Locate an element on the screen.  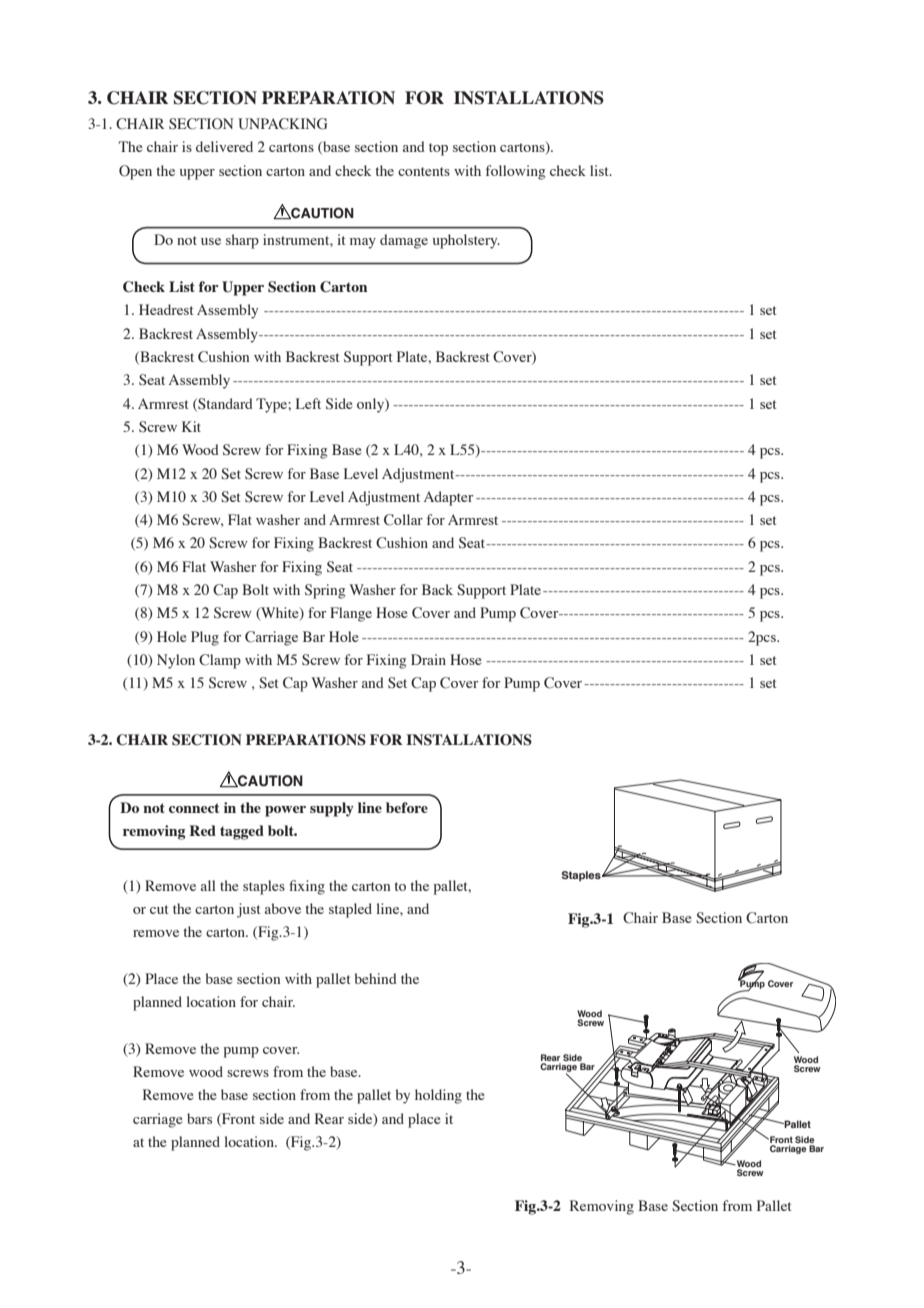
Drain is located at coordinates (428, 659).
